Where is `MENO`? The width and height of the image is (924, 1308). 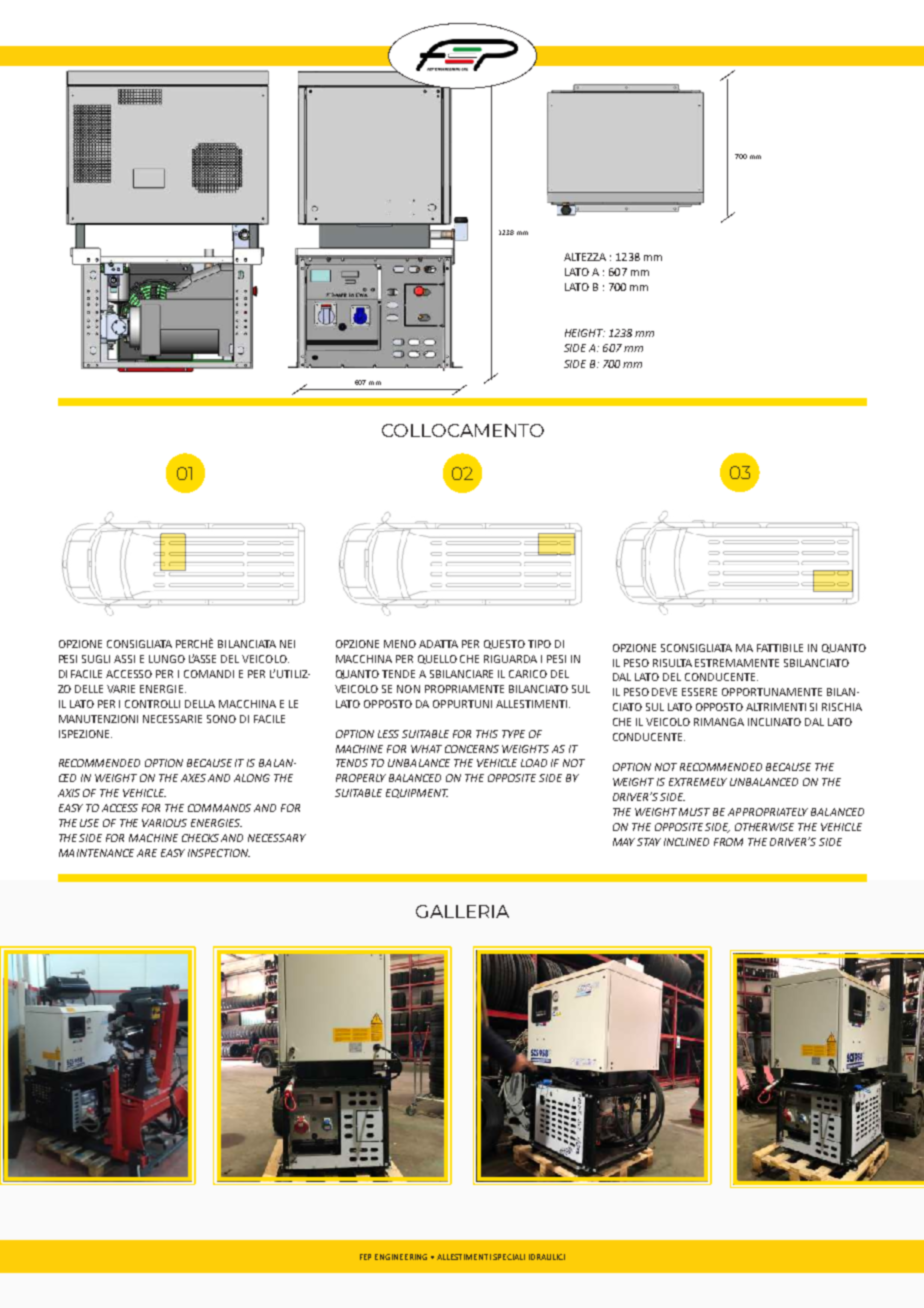 MENO is located at coordinates (400, 644).
